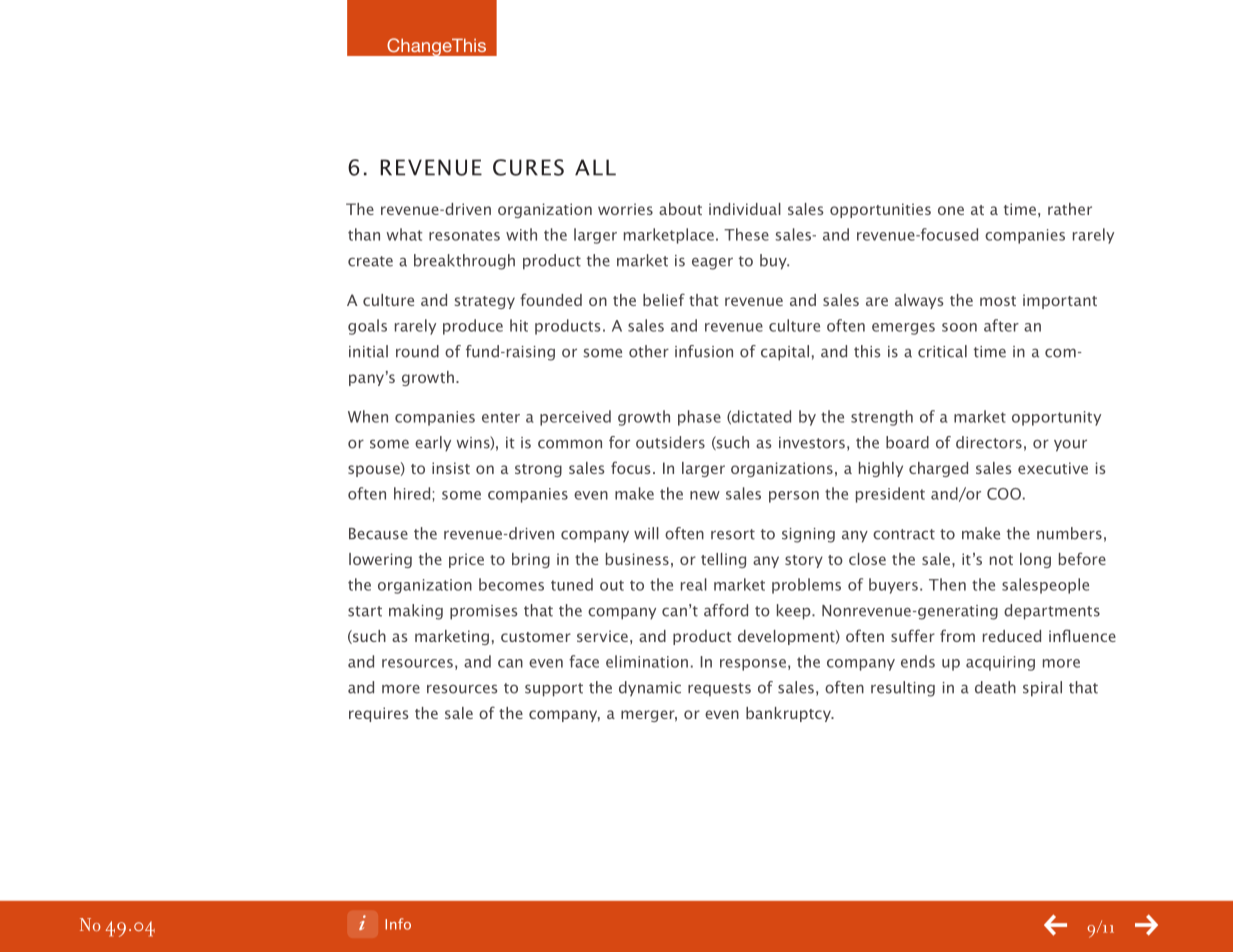  What do you see at coordinates (1042, 689) in the screenshot?
I see `spiral` at bounding box center [1042, 689].
